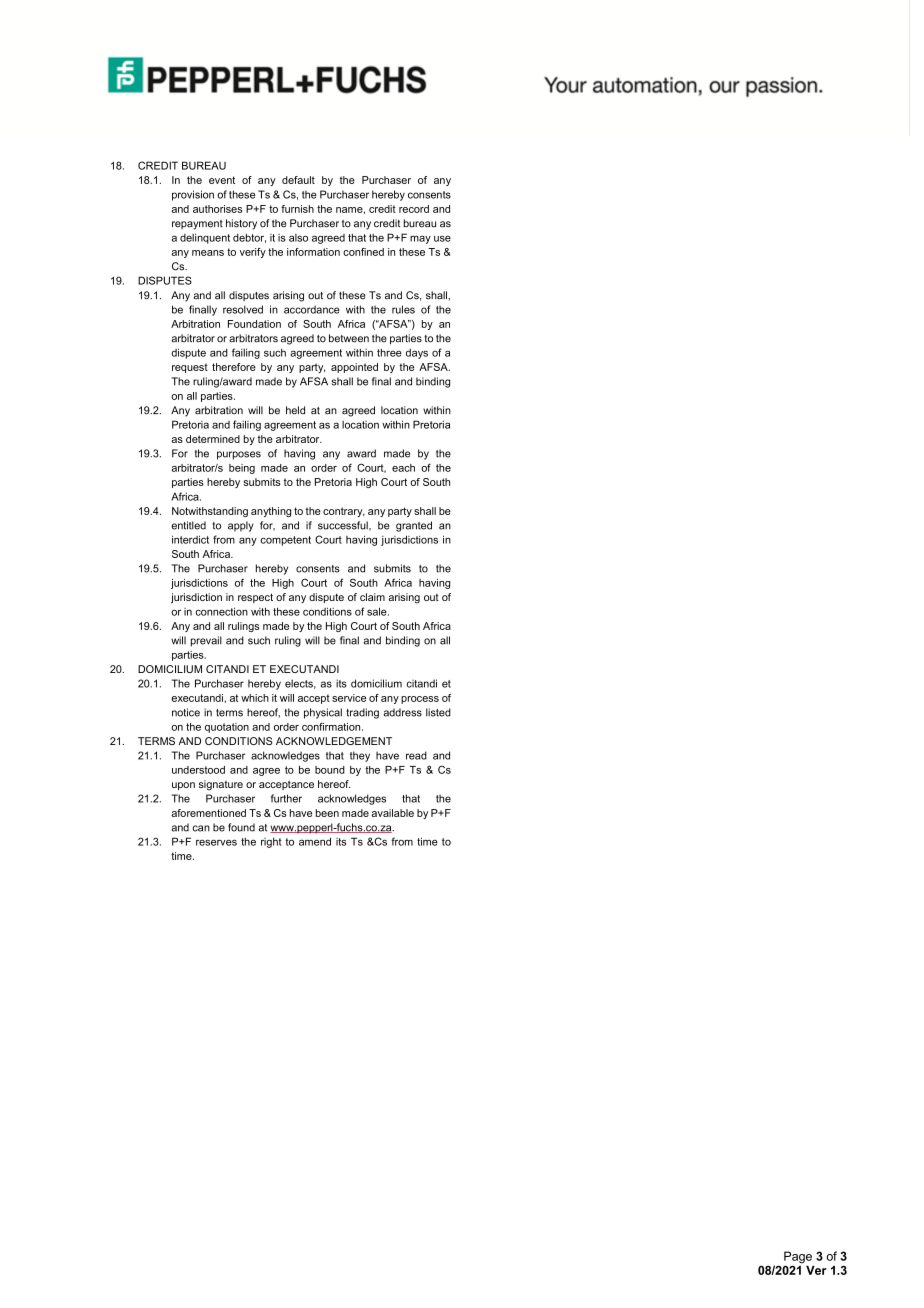  Describe the element at coordinates (414, 209) in the image. I see `record` at that location.
